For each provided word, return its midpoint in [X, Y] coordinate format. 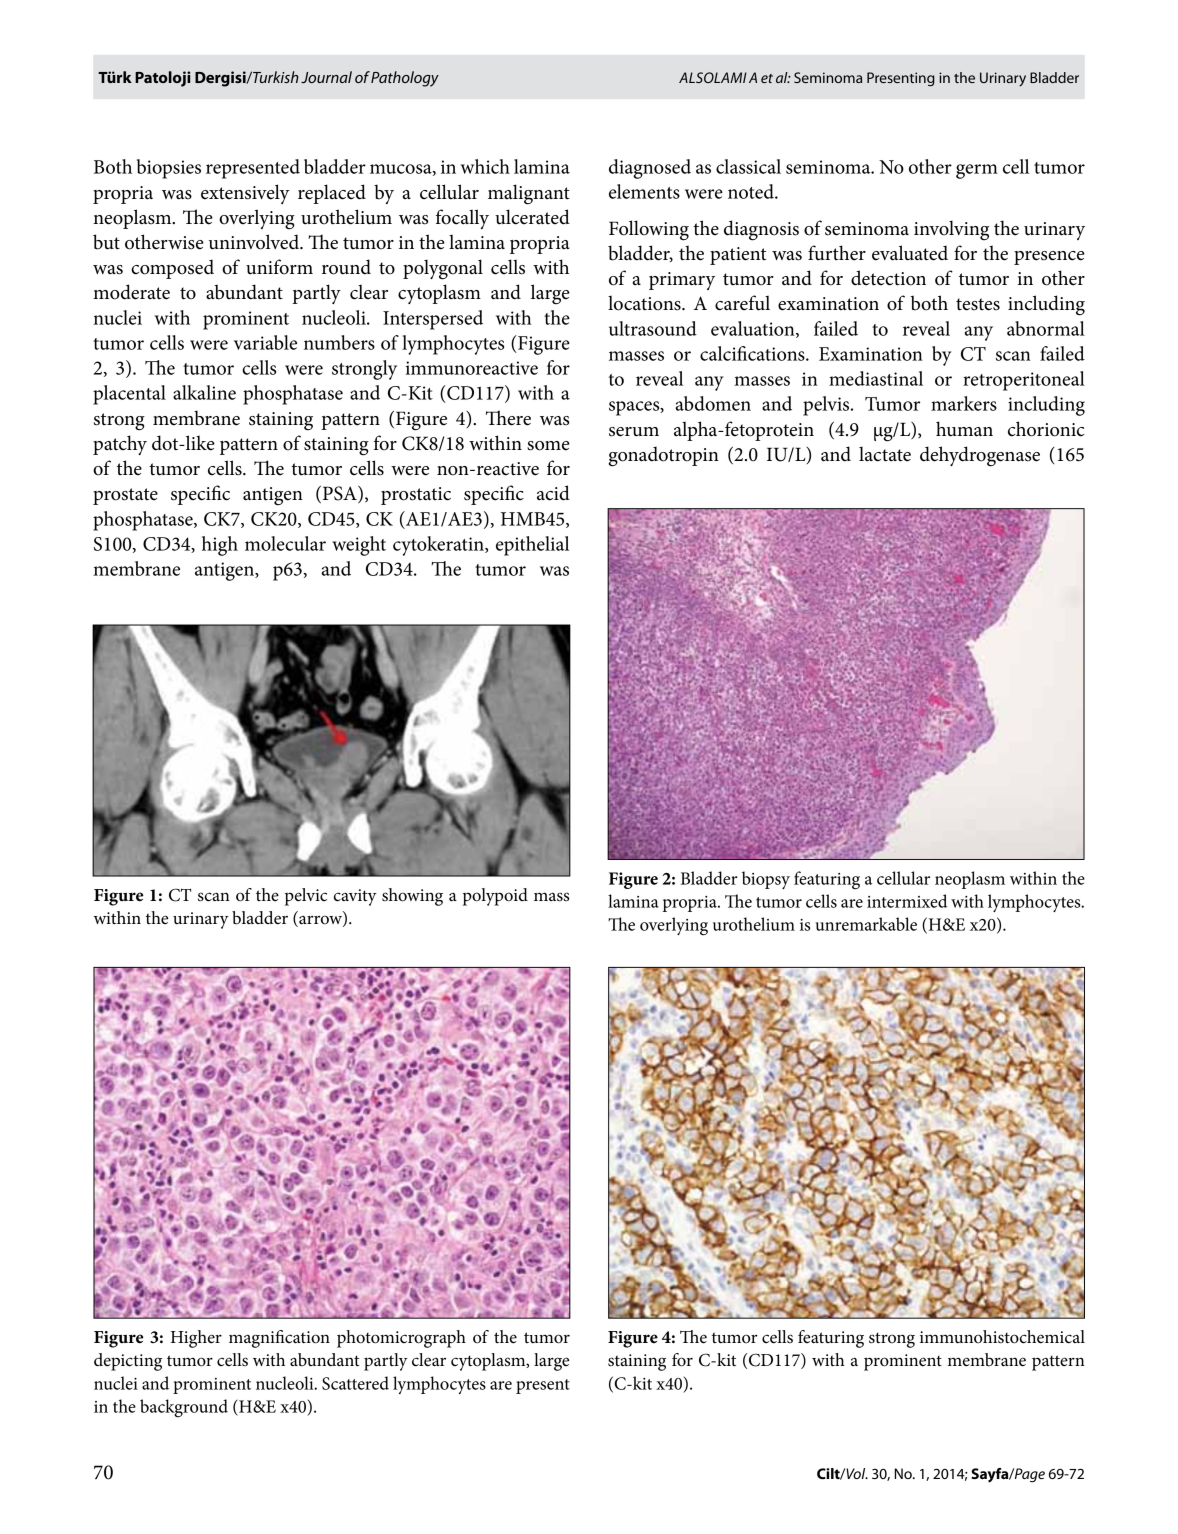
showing [412, 897]
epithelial [532, 546]
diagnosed [650, 169]
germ [977, 171]
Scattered [355, 1383]
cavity [355, 897]
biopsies [169, 169]
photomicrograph [401, 1339]
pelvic [306, 897]
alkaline [204, 392]
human [964, 429]
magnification [279, 1339]
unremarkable [866, 924]
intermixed [907, 901]
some [548, 446]
